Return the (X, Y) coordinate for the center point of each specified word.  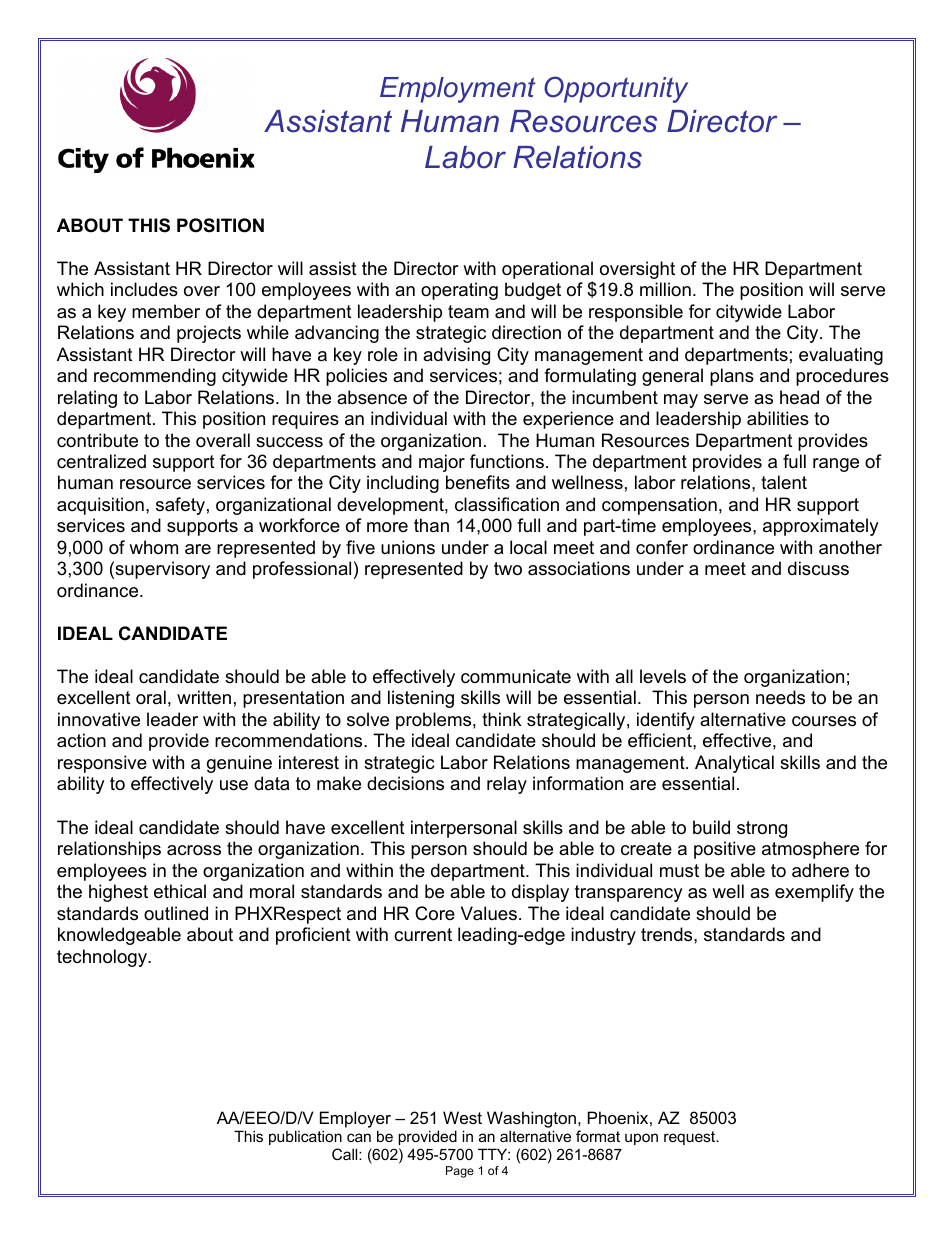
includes (144, 289)
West (462, 1117)
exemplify (814, 893)
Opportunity (616, 89)
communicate (516, 676)
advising (456, 356)
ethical (180, 891)
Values (489, 913)
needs (780, 697)
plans (732, 377)
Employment (457, 90)
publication (305, 1137)
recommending (155, 377)
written (204, 697)
